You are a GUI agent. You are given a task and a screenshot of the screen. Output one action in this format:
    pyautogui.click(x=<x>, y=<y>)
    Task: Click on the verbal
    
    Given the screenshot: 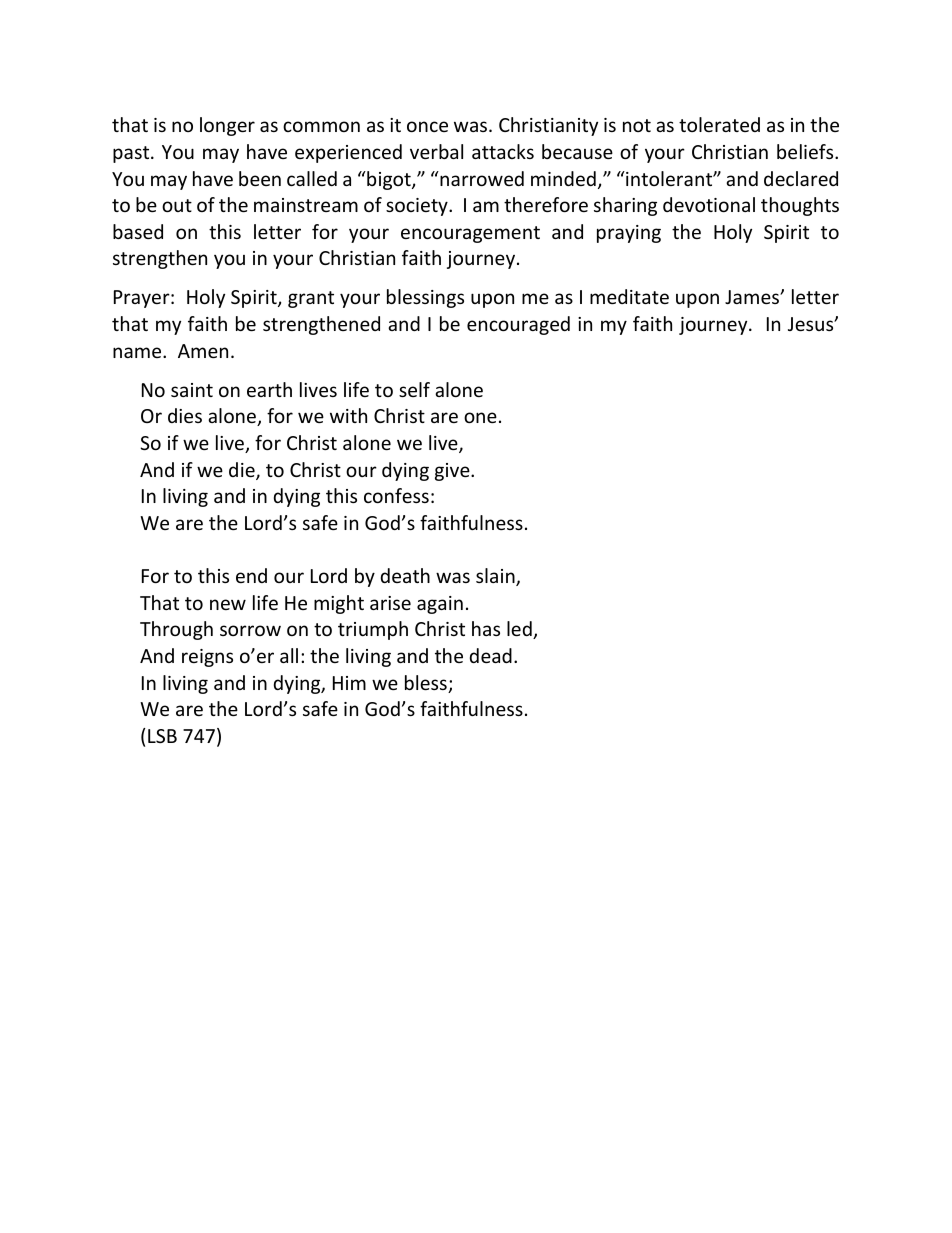 What is the action you would take?
    pyautogui.click(x=436, y=151)
